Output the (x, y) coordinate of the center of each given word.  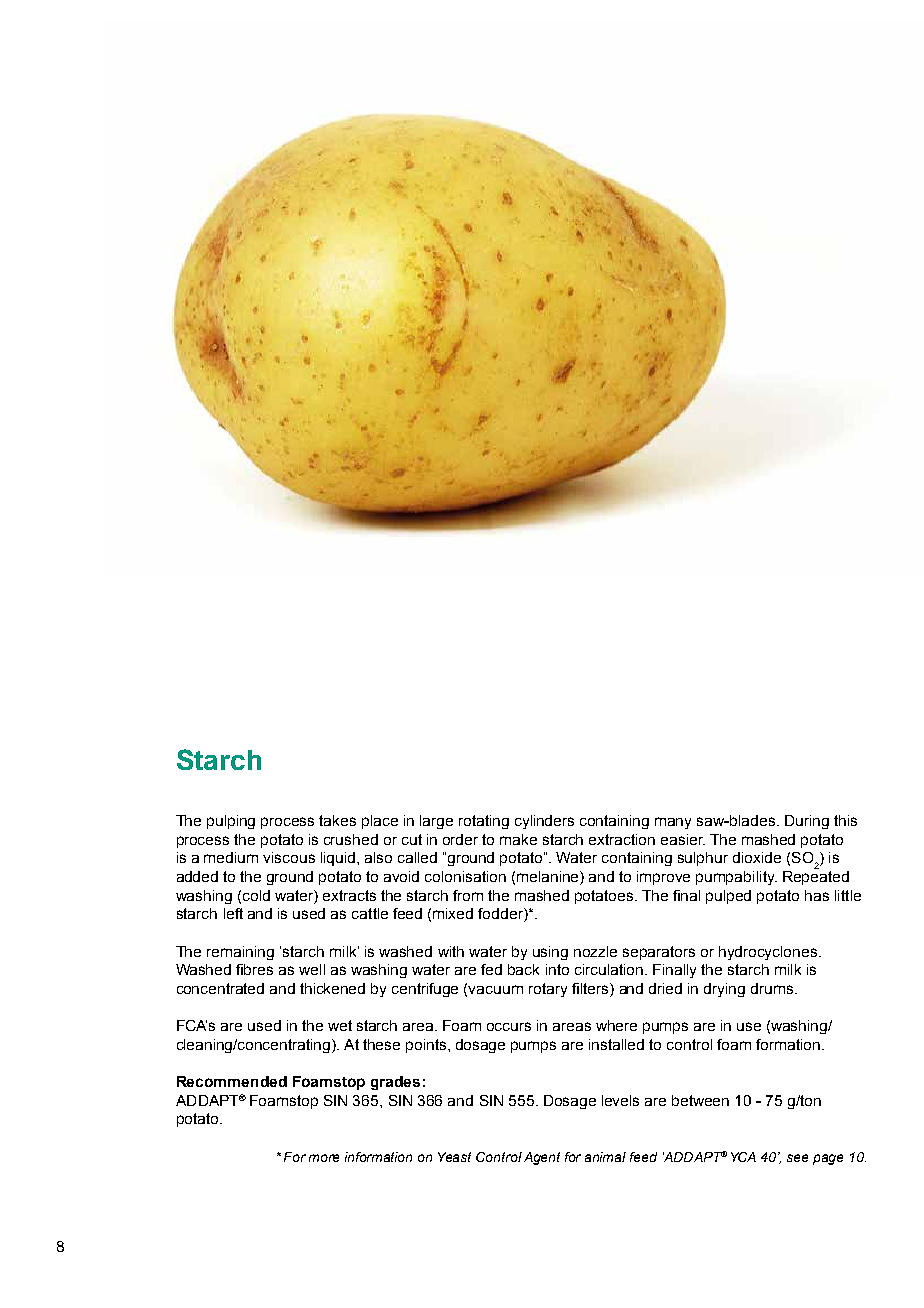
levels (620, 1100)
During (807, 822)
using (550, 953)
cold (256, 895)
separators (659, 953)
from (468, 895)
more (324, 1158)
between (700, 1100)
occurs (509, 1026)
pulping (231, 822)
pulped (728, 897)
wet (340, 1025)
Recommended (232, 1081)
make (518, 839)
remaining (240, 953)
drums (773, 988)
